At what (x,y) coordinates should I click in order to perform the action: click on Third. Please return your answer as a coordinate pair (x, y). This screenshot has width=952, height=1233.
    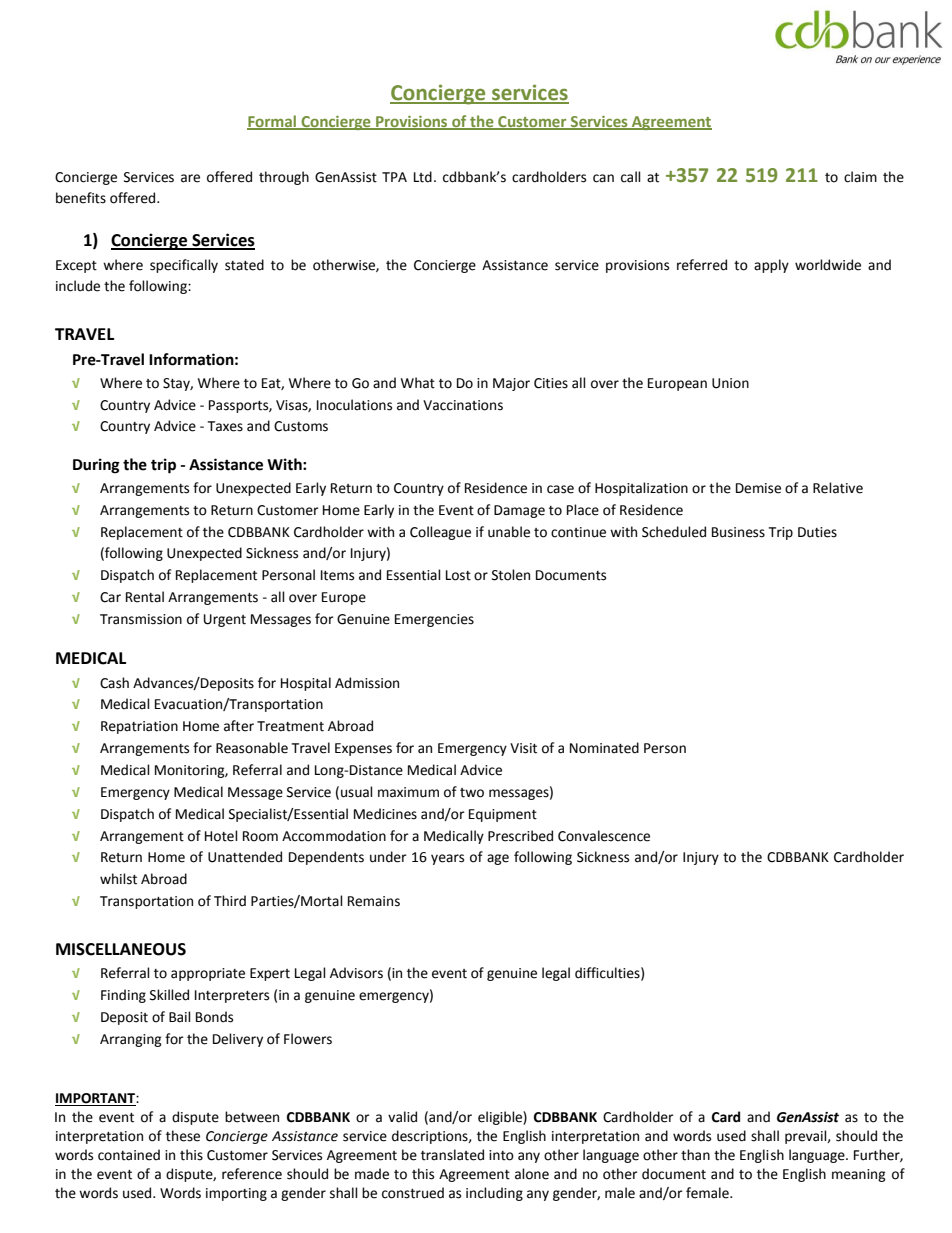
    Looking at the image, I should click on (230, 901).
